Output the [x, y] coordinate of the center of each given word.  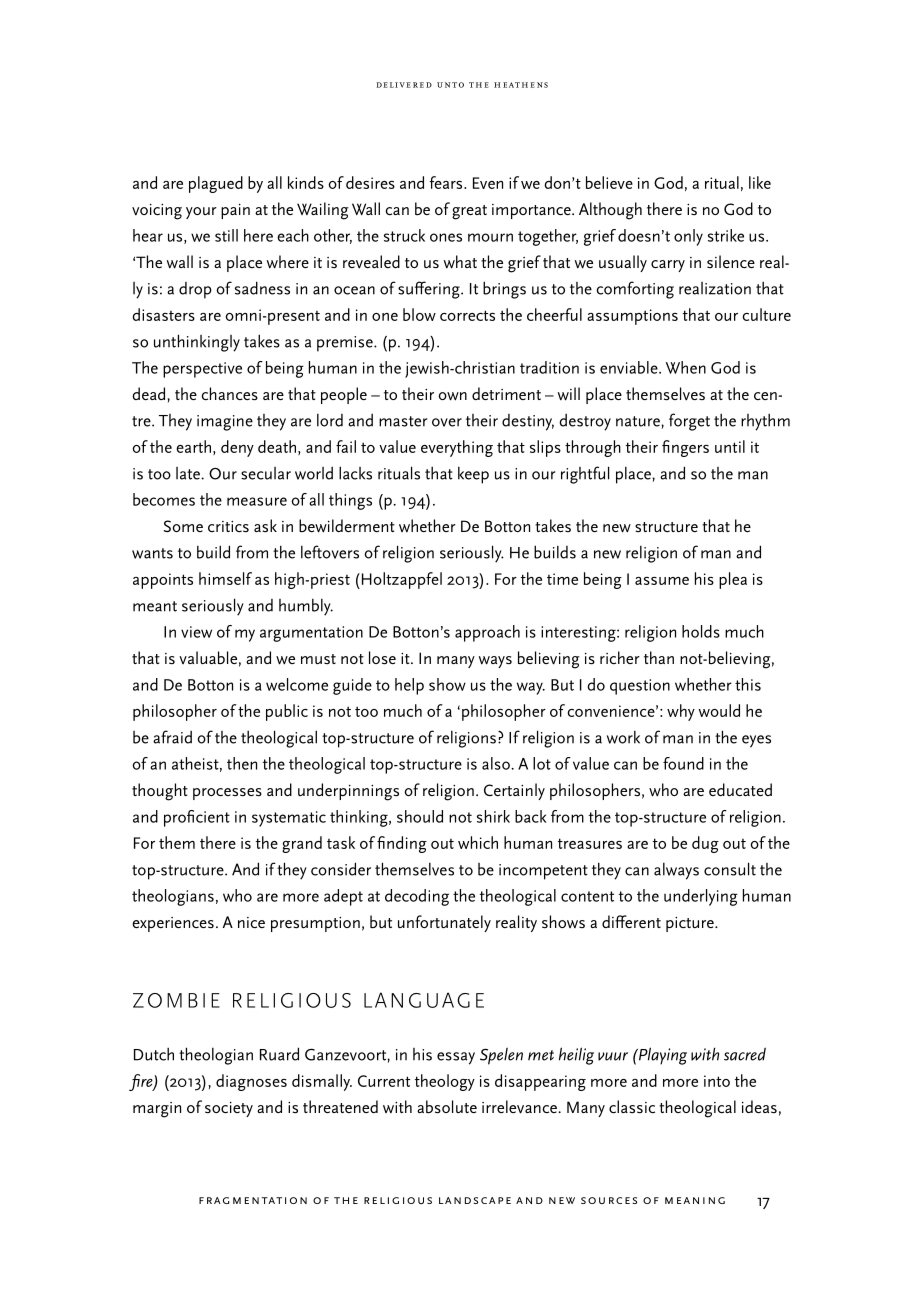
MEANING [695, 1200]
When [686, 367]
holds [701, 631]
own [452, 396]
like [760, 182]
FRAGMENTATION [253, 1200]
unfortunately [444, 923]
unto [450, 85]
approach [487, 633]
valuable [208, 657]
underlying [701, 897]
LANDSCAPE [475, 1200]
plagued [216, 184]
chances [229, 394]
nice [251, 922]
